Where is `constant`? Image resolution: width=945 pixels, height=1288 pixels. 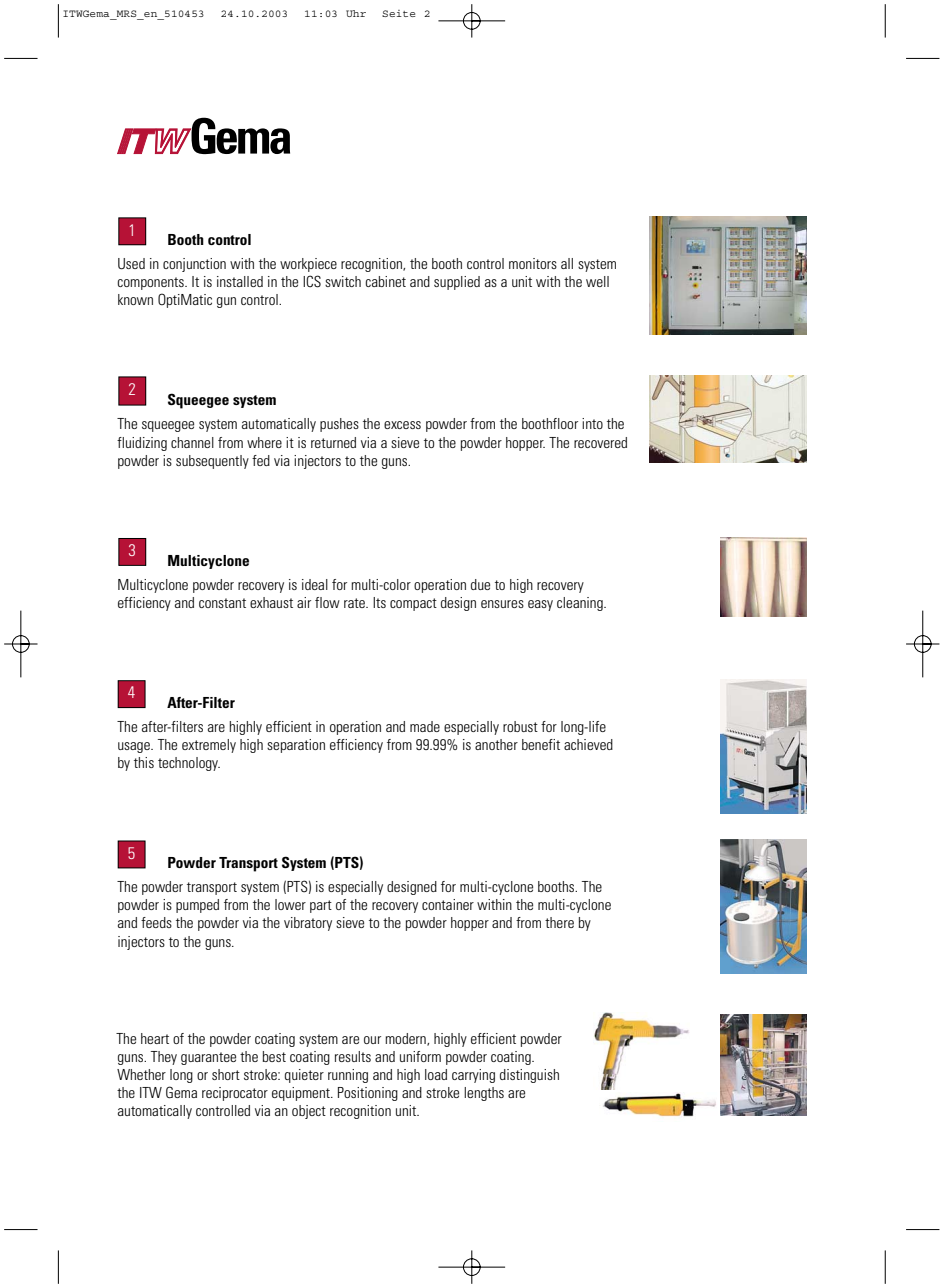 constant is located at coordinates (222, 603).
